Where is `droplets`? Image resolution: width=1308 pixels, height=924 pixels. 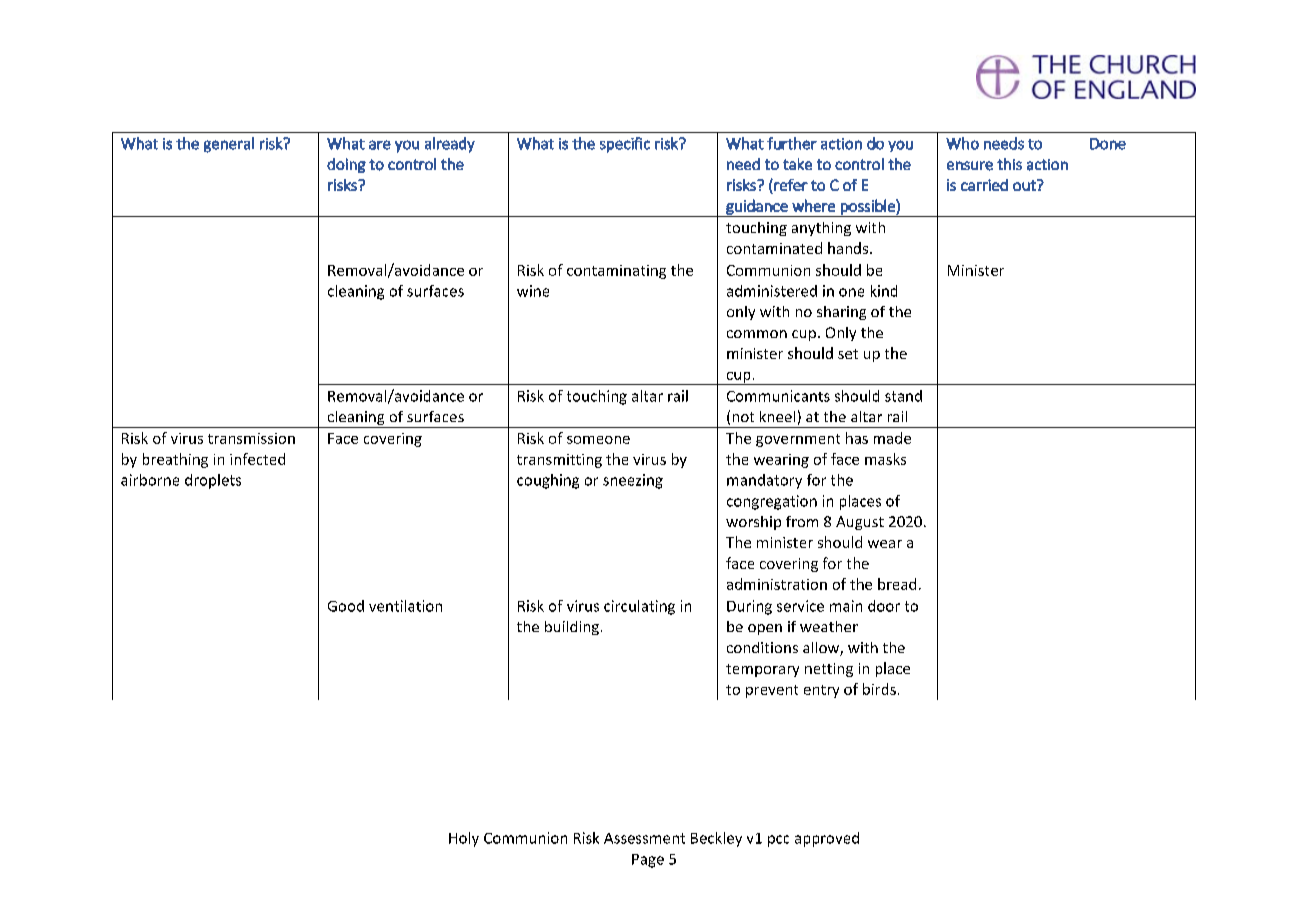 droplets is located at coordinates (213, 481).
